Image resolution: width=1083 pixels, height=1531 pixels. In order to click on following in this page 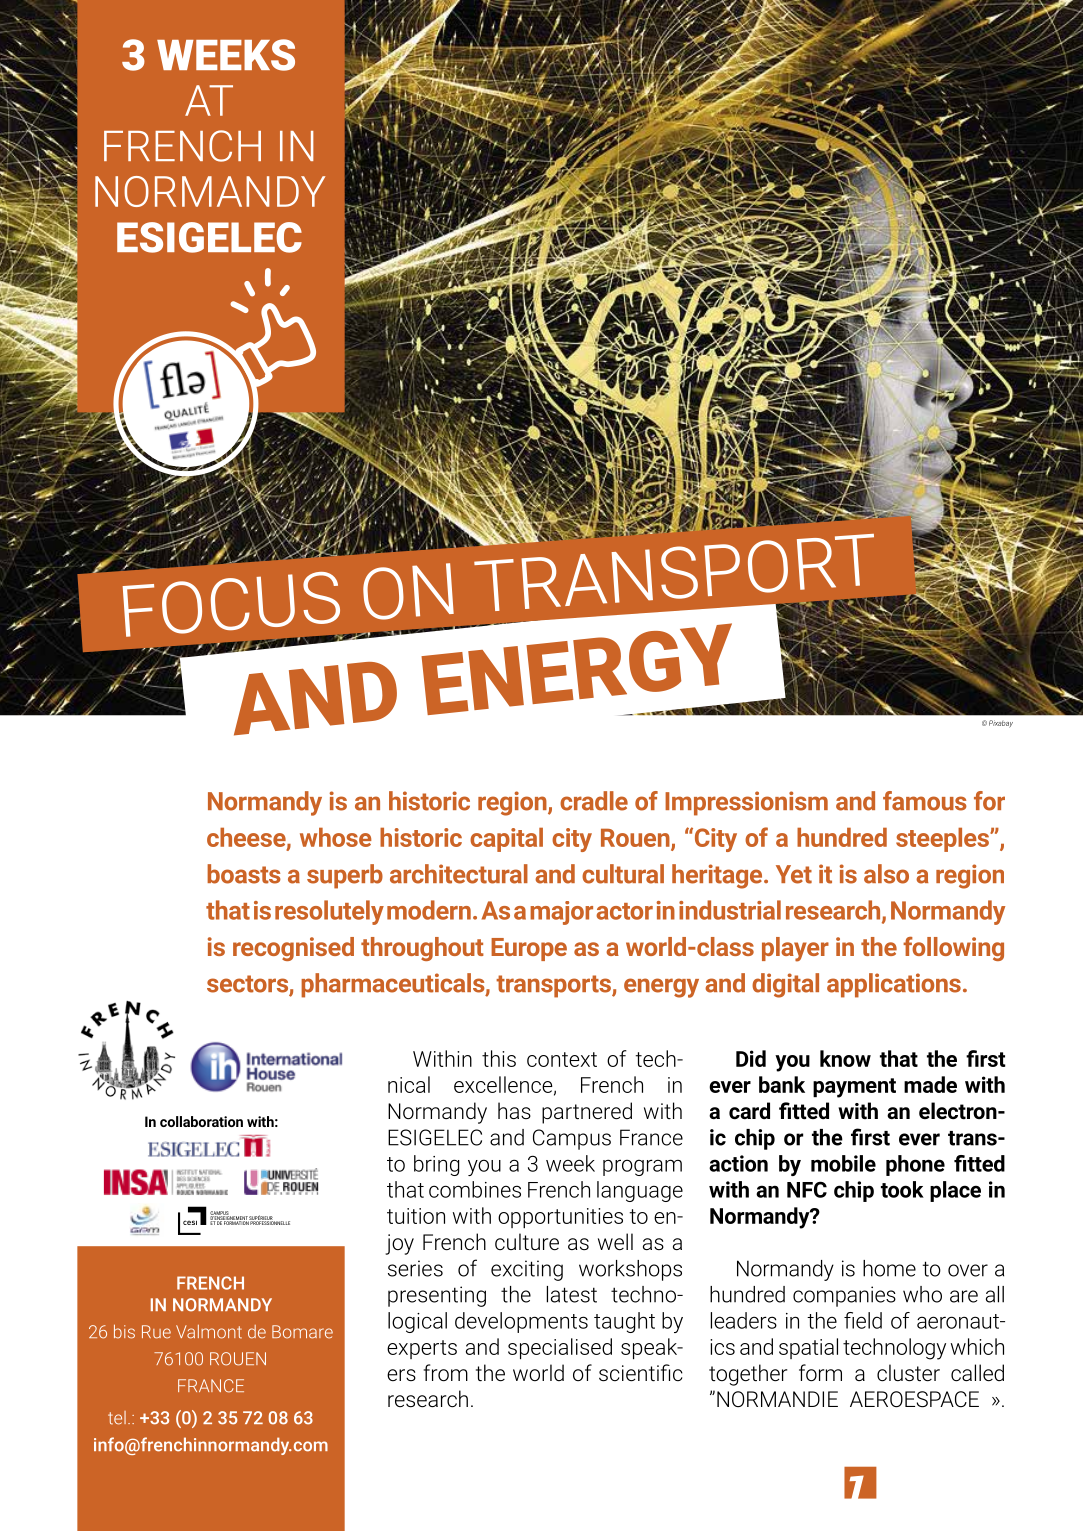, I will do `click(953, 949)`.
